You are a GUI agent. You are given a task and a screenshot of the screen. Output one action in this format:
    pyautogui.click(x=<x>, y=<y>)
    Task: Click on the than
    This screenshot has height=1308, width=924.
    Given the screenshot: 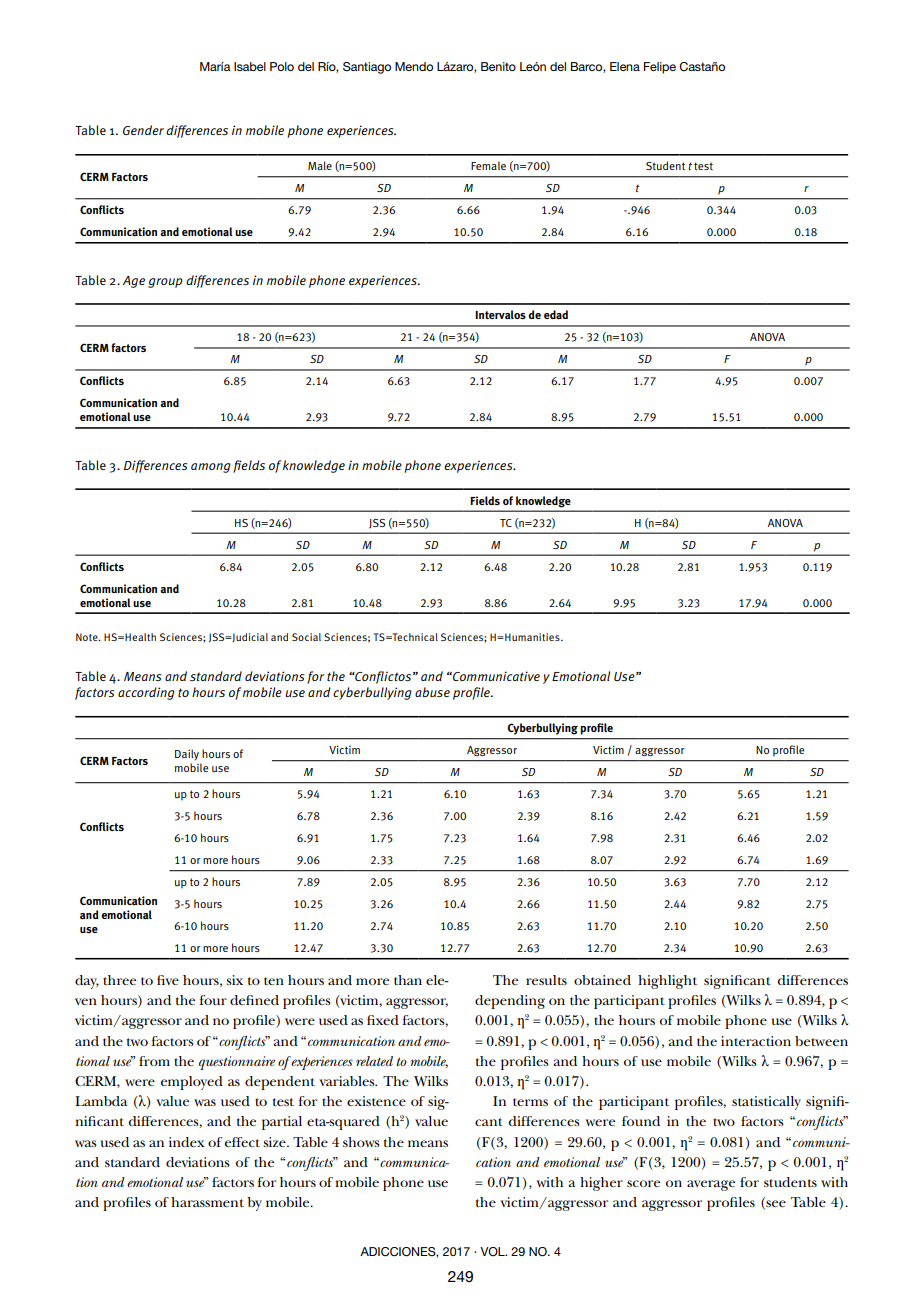 What is the action you would take?
    pyautogui.click(x=408, y=980)
